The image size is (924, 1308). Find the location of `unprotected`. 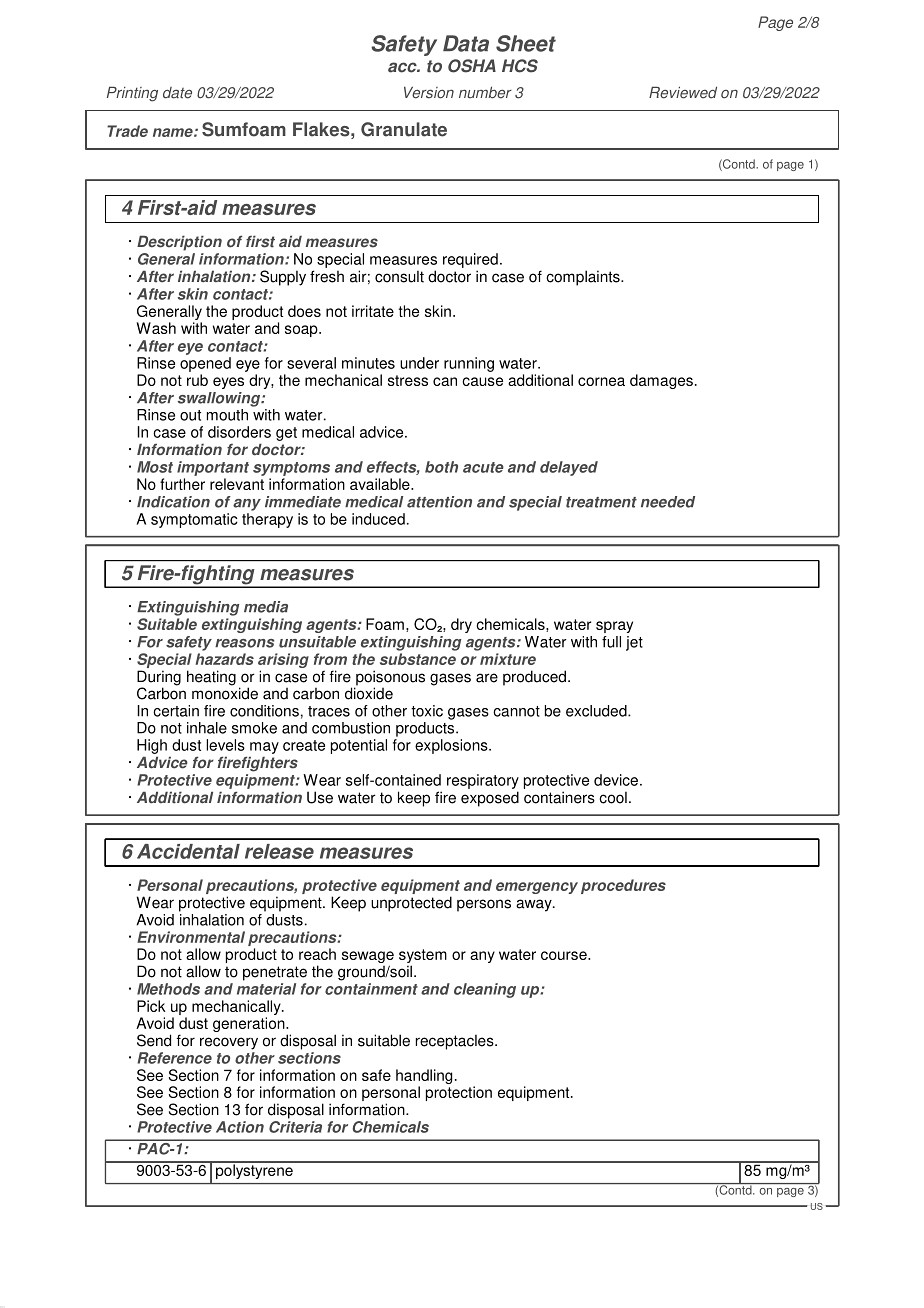

unprotected is located at coordinates (411, 904).
